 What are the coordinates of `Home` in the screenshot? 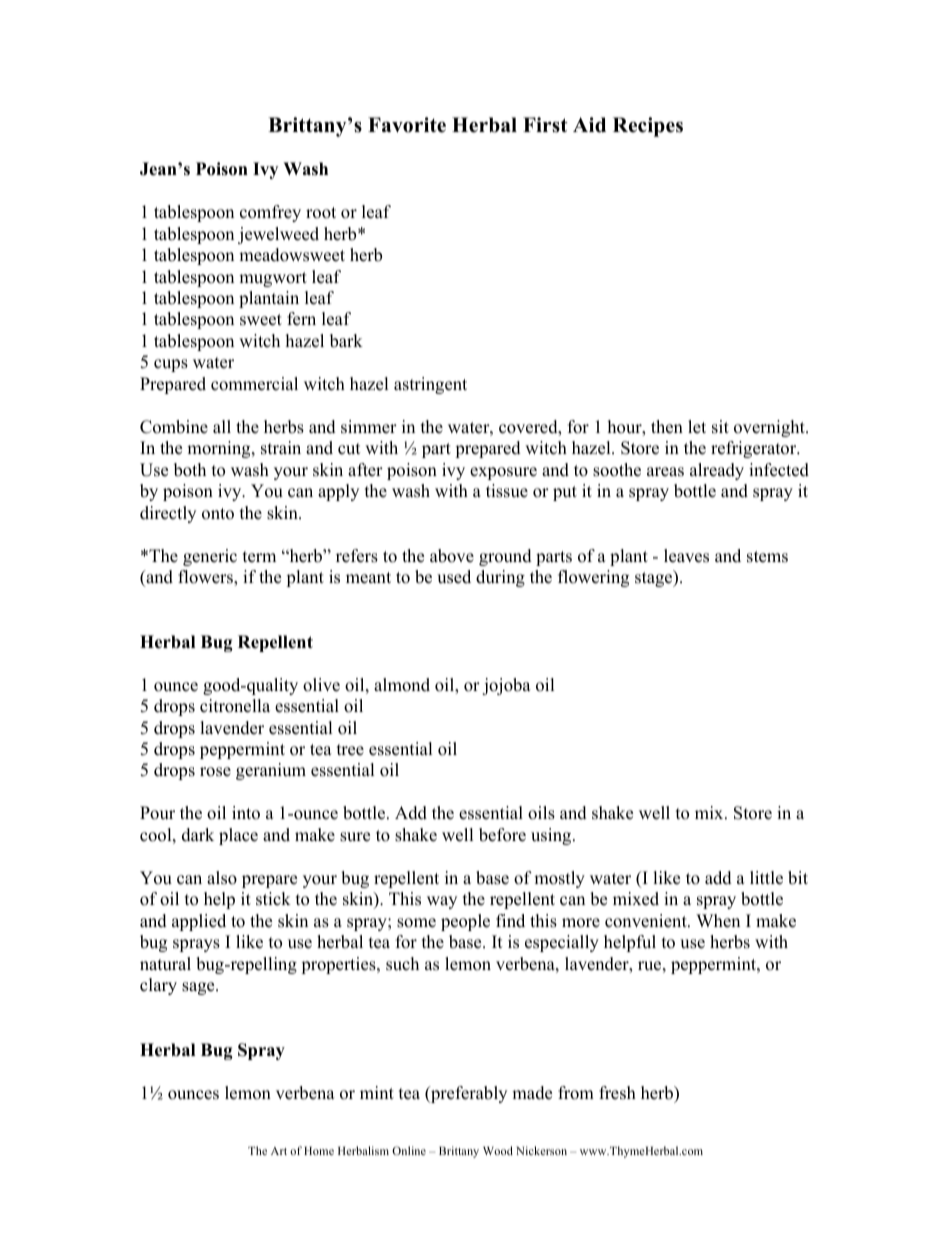 It's located at (319, 1151).
